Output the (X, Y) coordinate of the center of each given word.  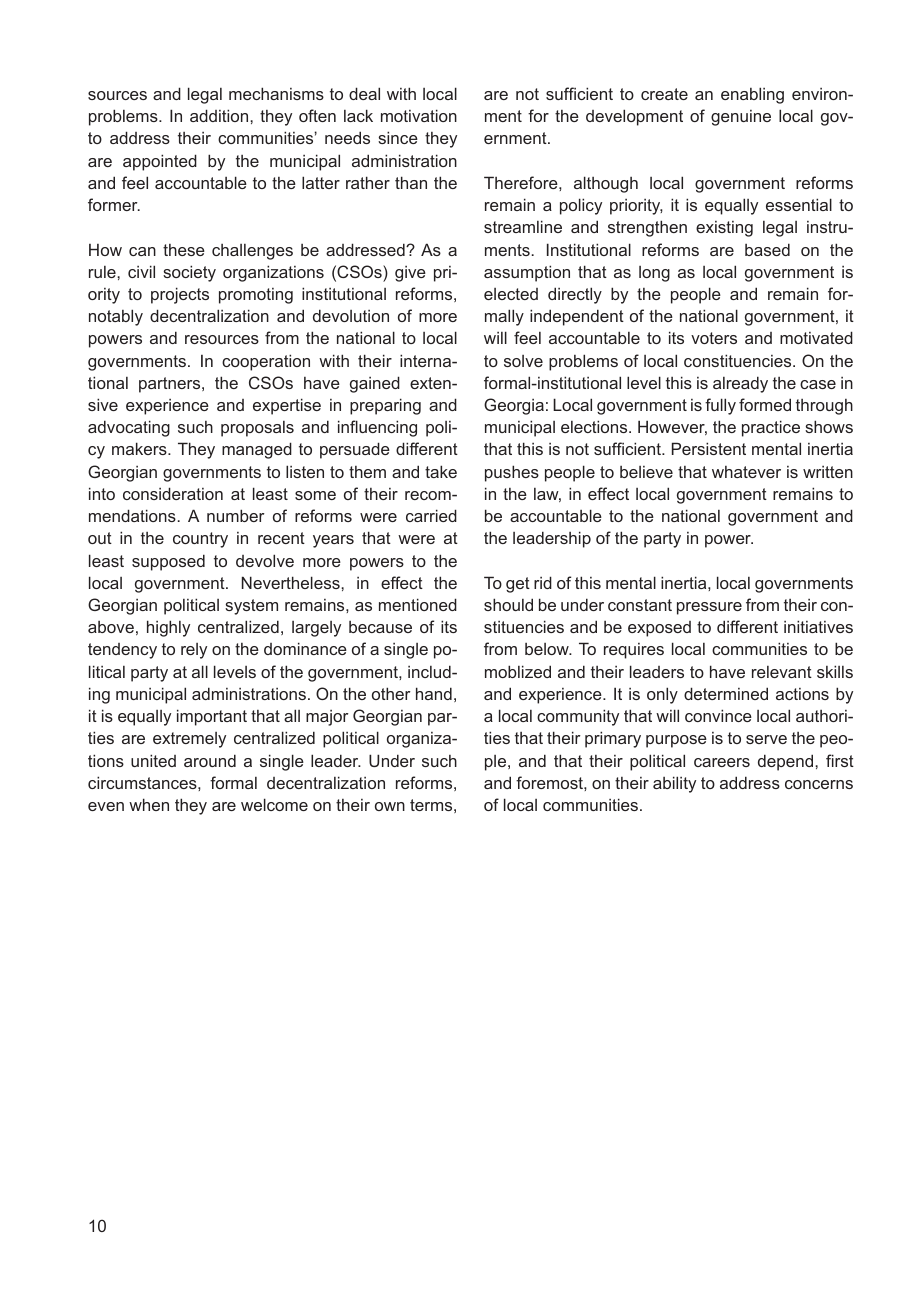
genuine (741, 118)
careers (722, 762)
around (210, 760)
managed (257, 450)
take (441, 471)
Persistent (709, 448)
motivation (419, 115)
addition (220, 115)
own (390, 806)
